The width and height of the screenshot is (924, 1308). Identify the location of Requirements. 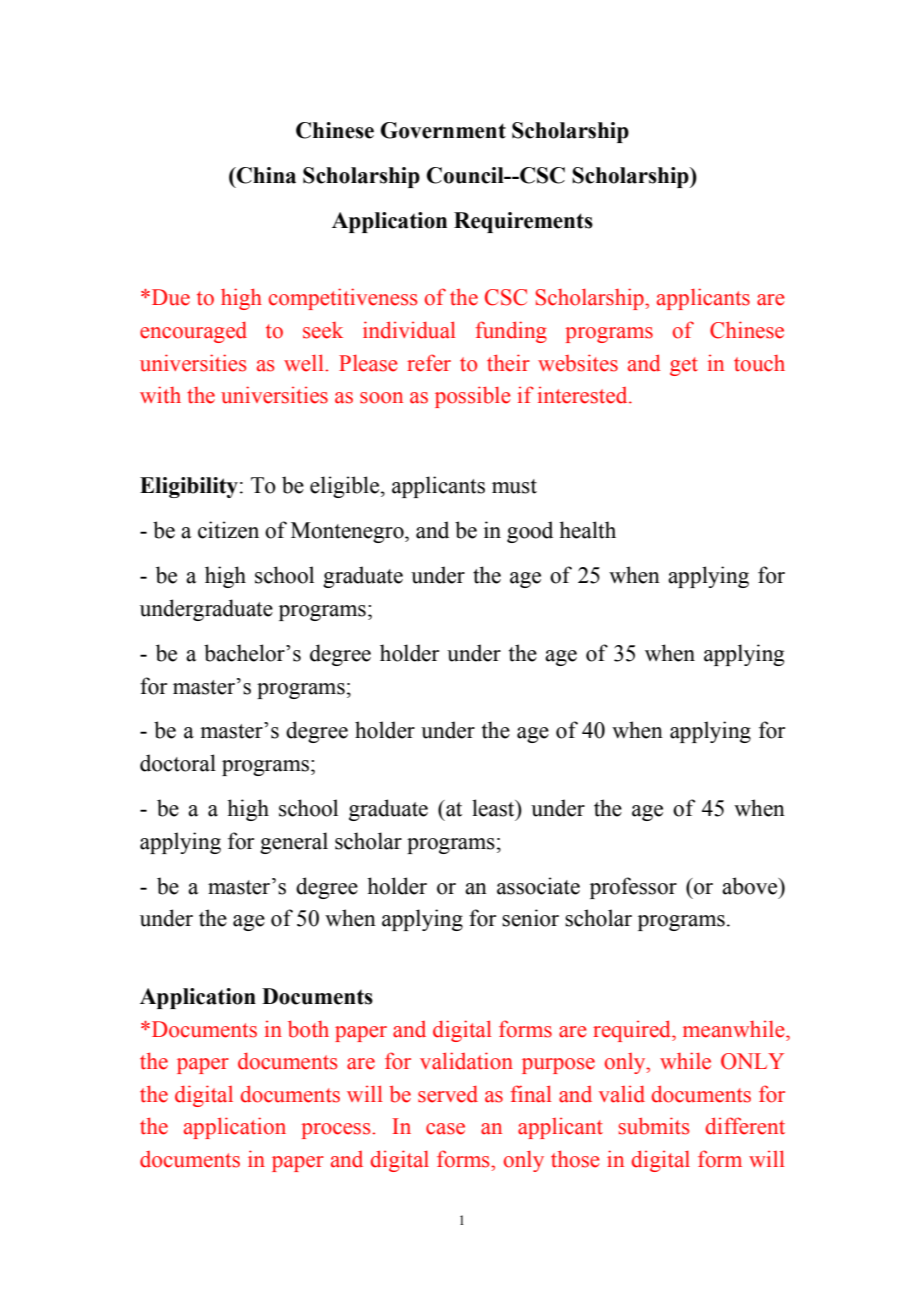
(523, 222).
